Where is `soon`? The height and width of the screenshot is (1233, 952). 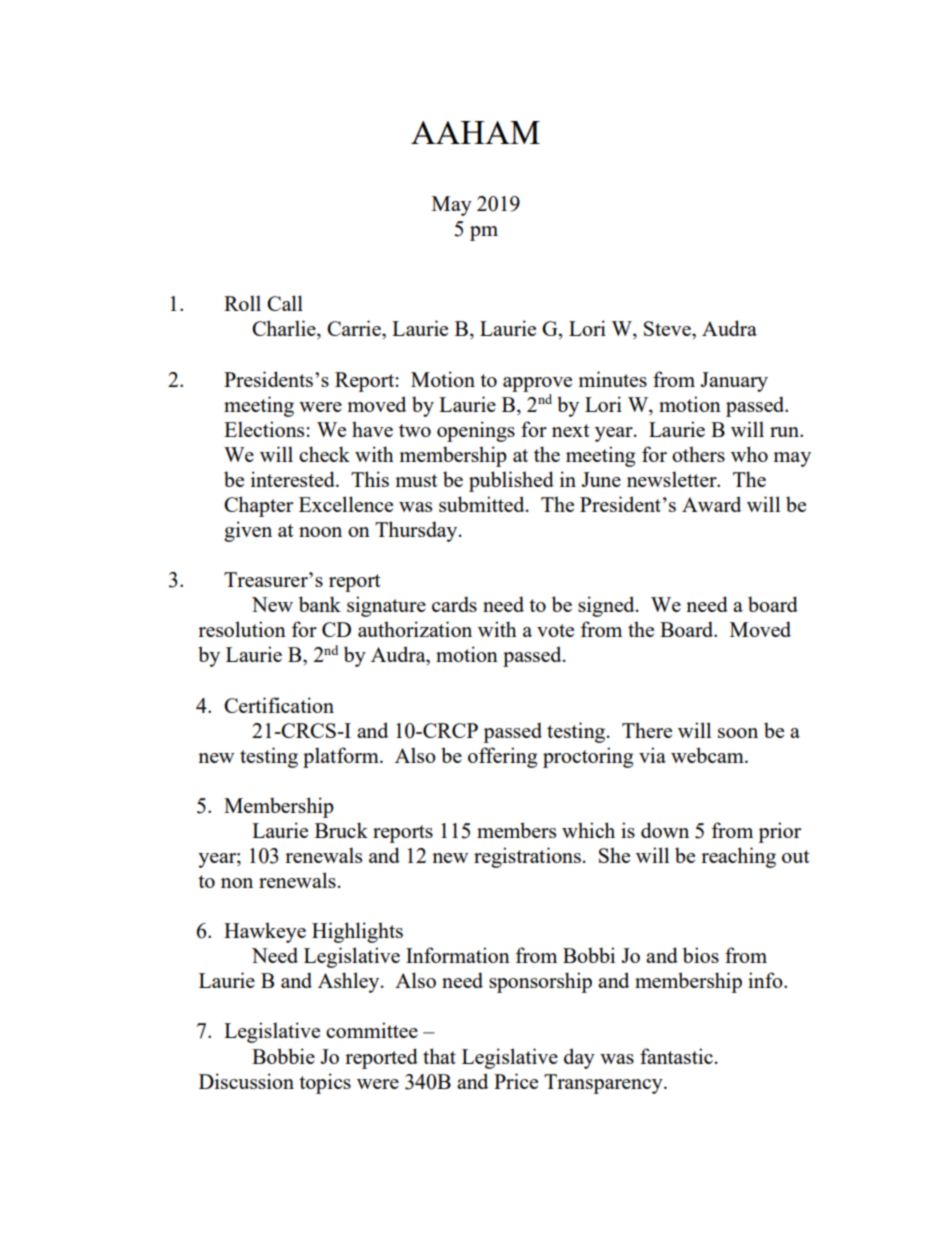
soon is located at coordinates (738, 733).
